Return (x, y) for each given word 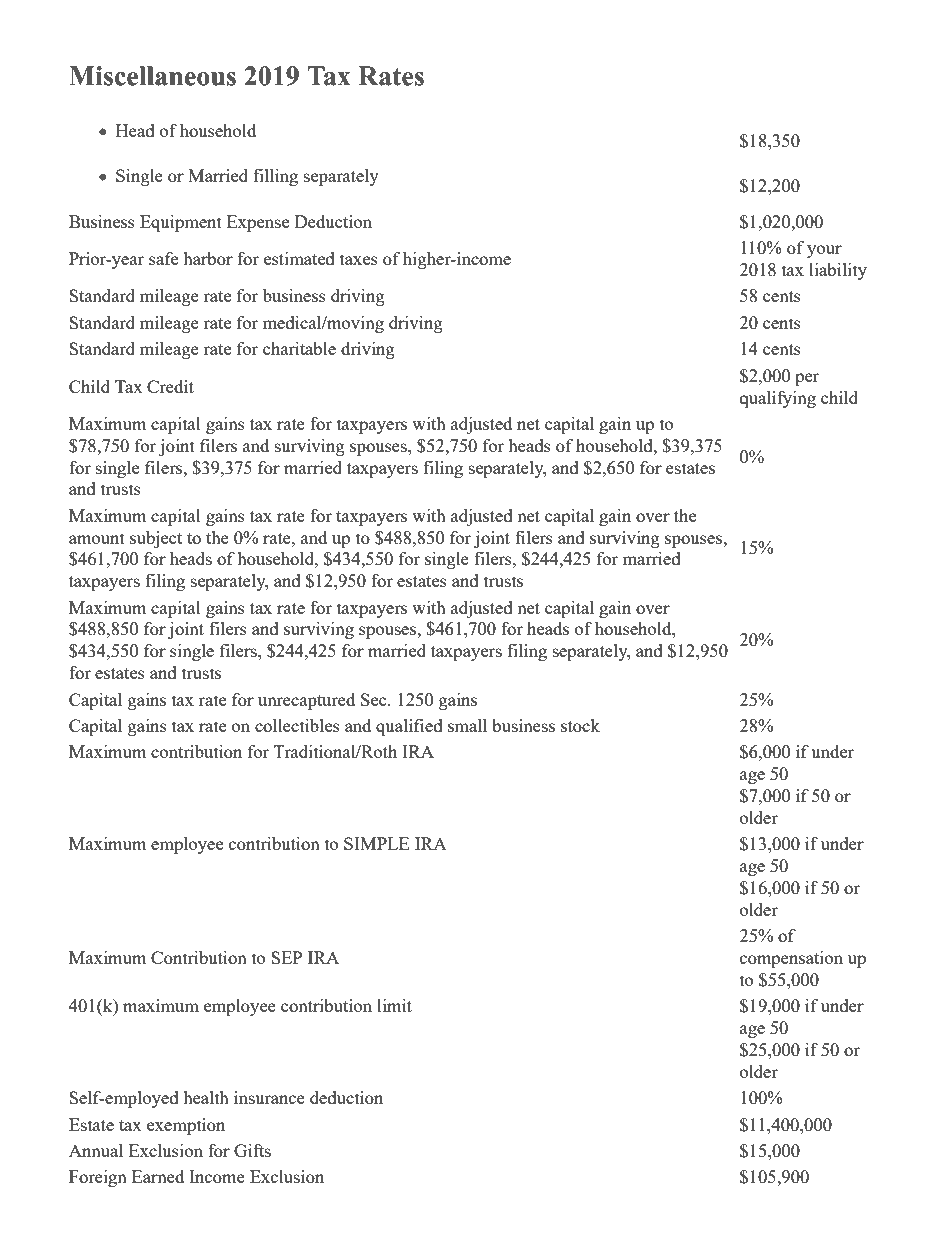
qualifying (778, 399)
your (824, 251)
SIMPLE (376, 843)
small (467, 725)
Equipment (181, 223)
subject (156, 539)
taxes (359, 259)
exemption (186, 1126)
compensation (791, 959)
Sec (375, 699)
